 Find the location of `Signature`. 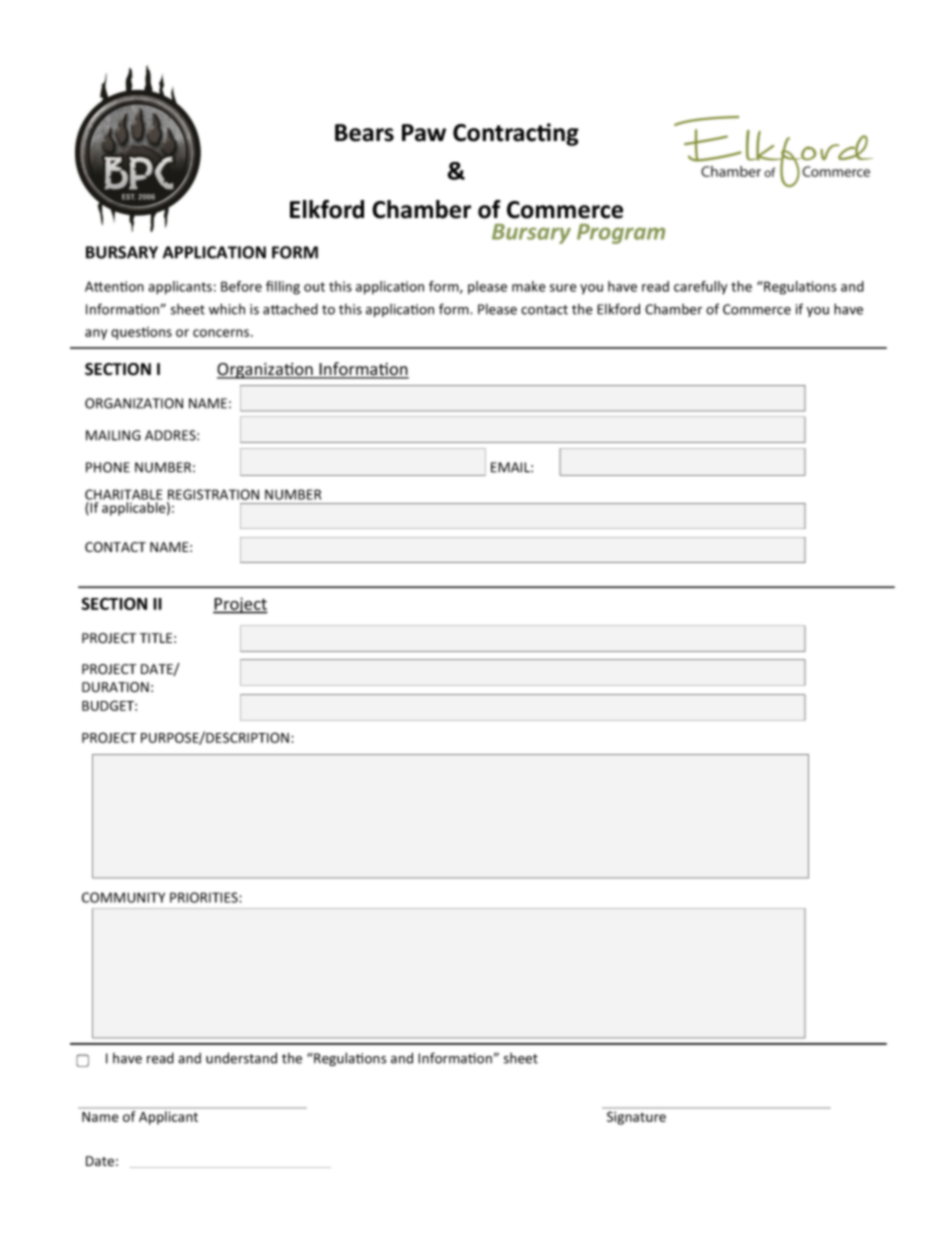

Signature is located at coordinates (636, 1118).
